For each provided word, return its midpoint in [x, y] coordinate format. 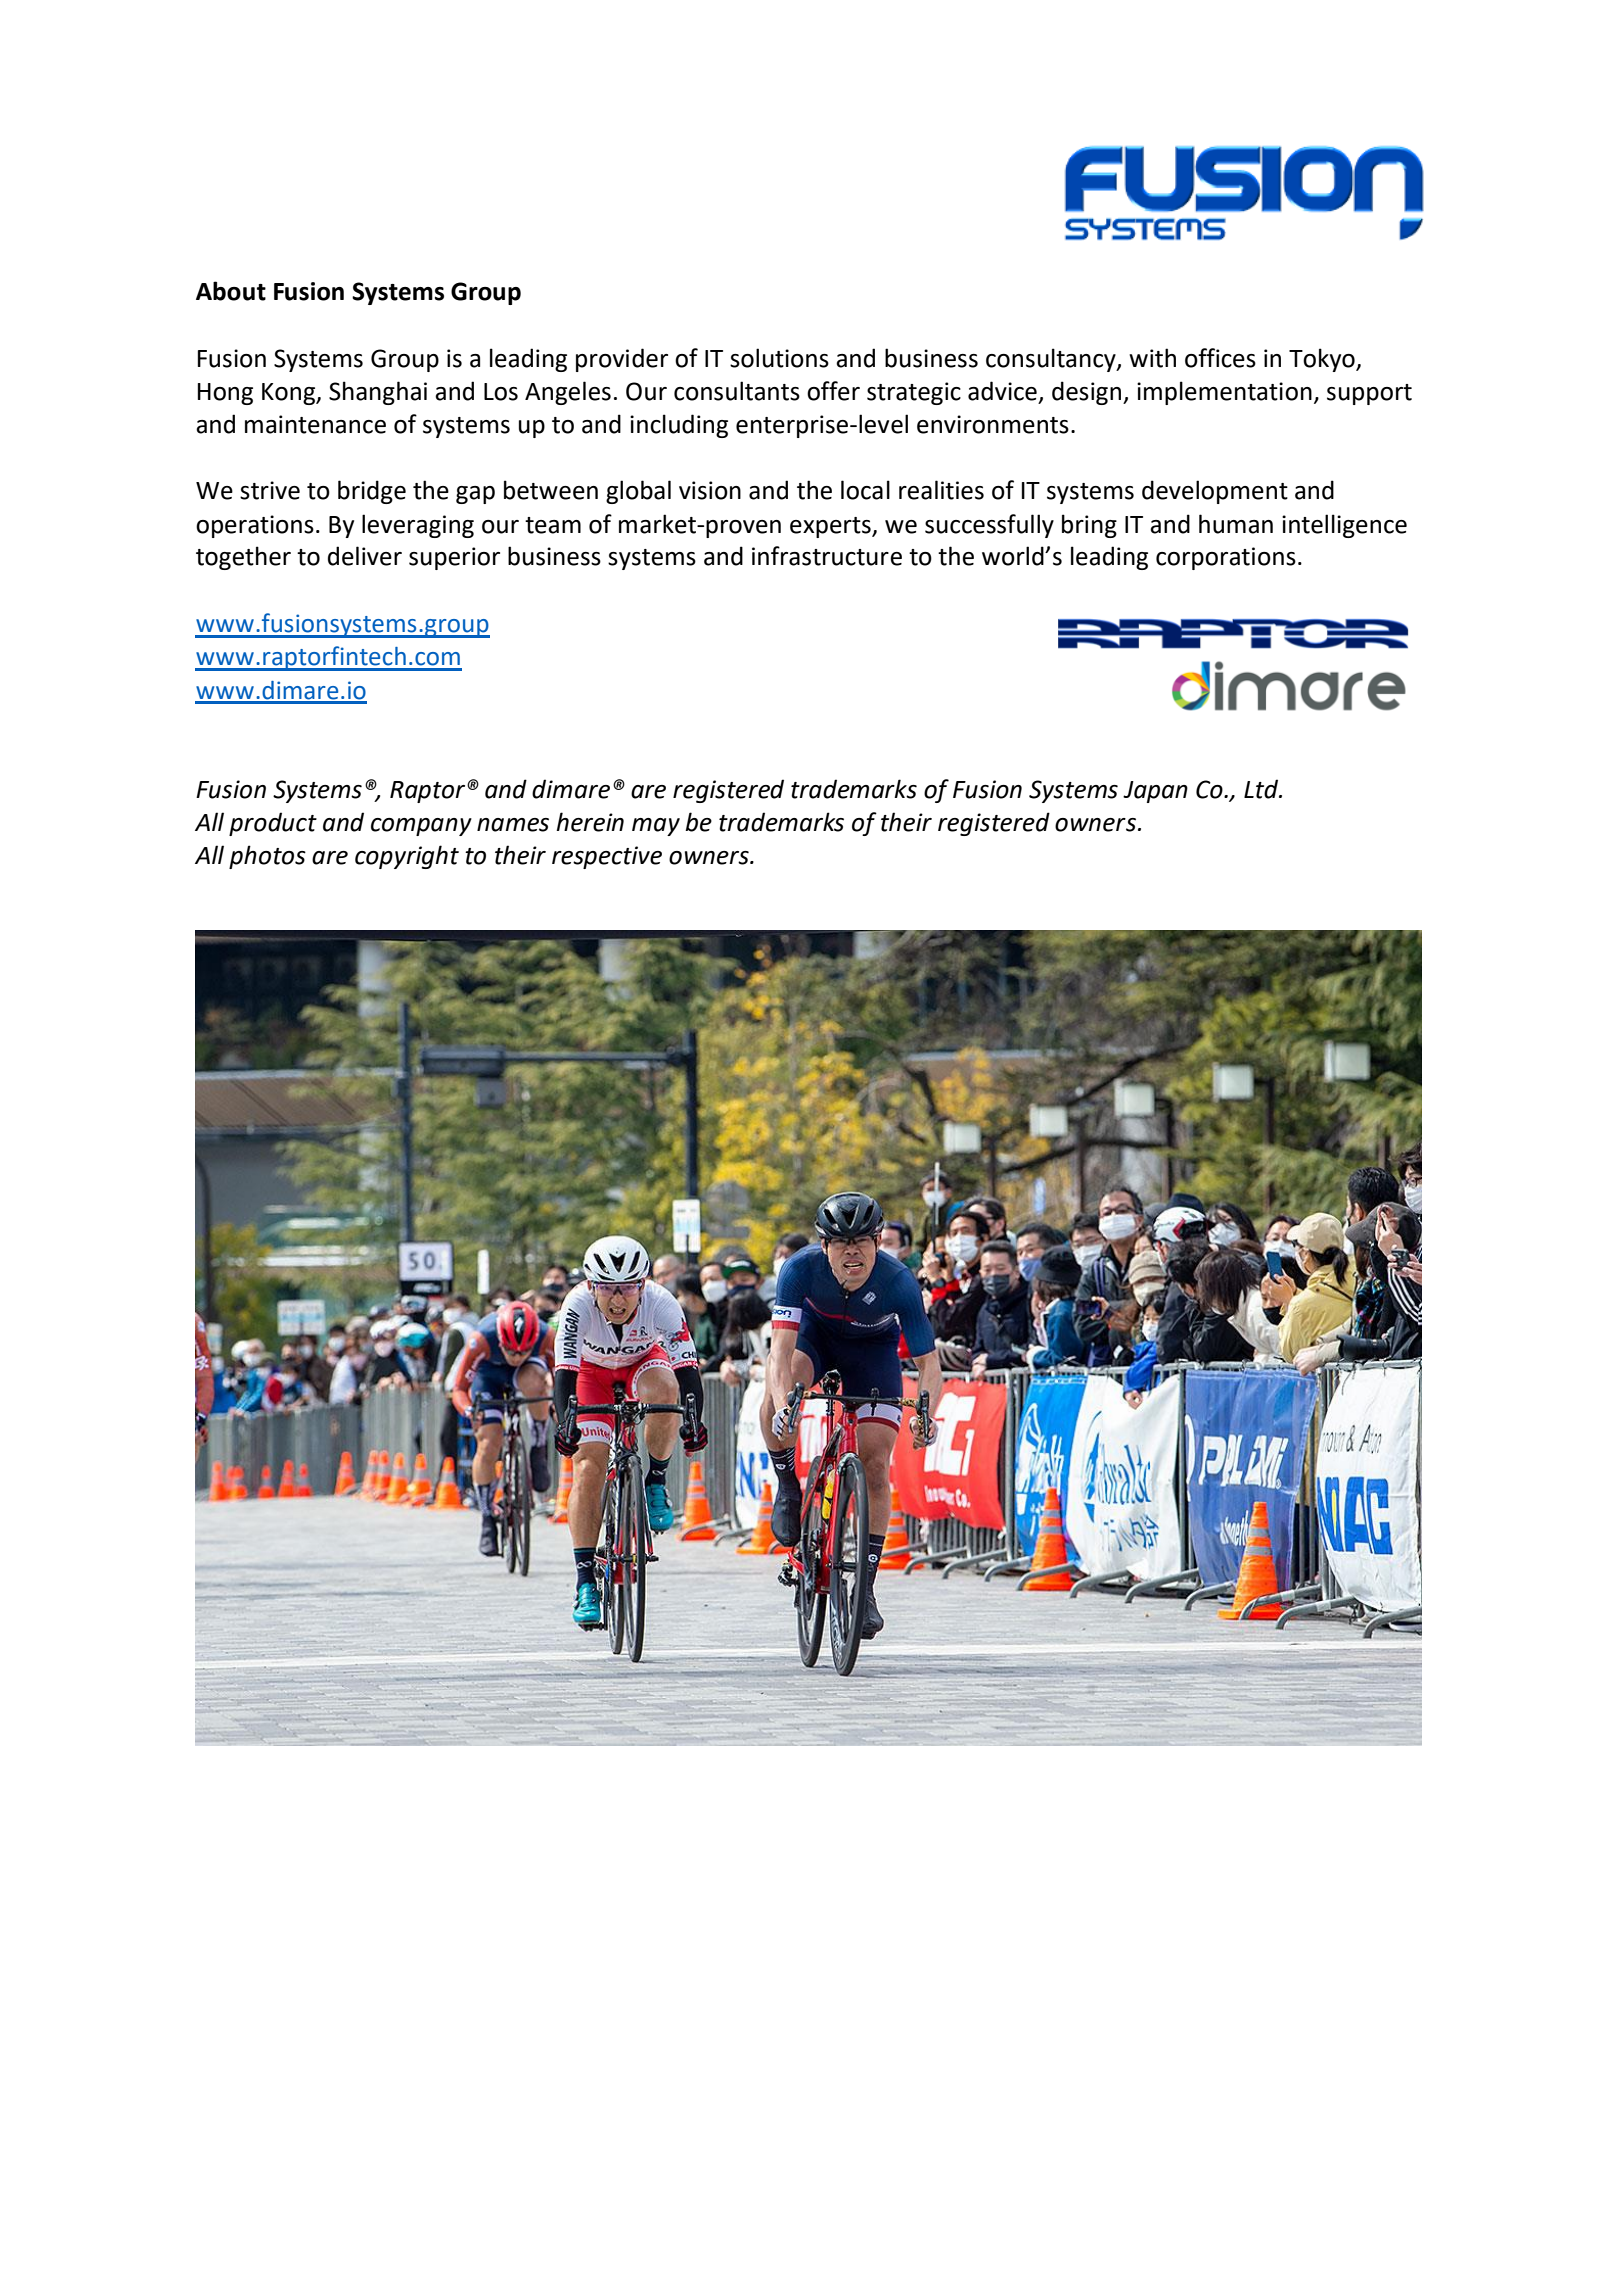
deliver [365, 556]
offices [1220, 358]
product [273, 824]
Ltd [1262, 789]
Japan [1155, 792]
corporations [1226, 558]
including [679, 426]
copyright [407, 857]
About [231, 291]
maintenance [315, 424]
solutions [779, 358]
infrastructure [827, 556]
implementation [1224, 393]
